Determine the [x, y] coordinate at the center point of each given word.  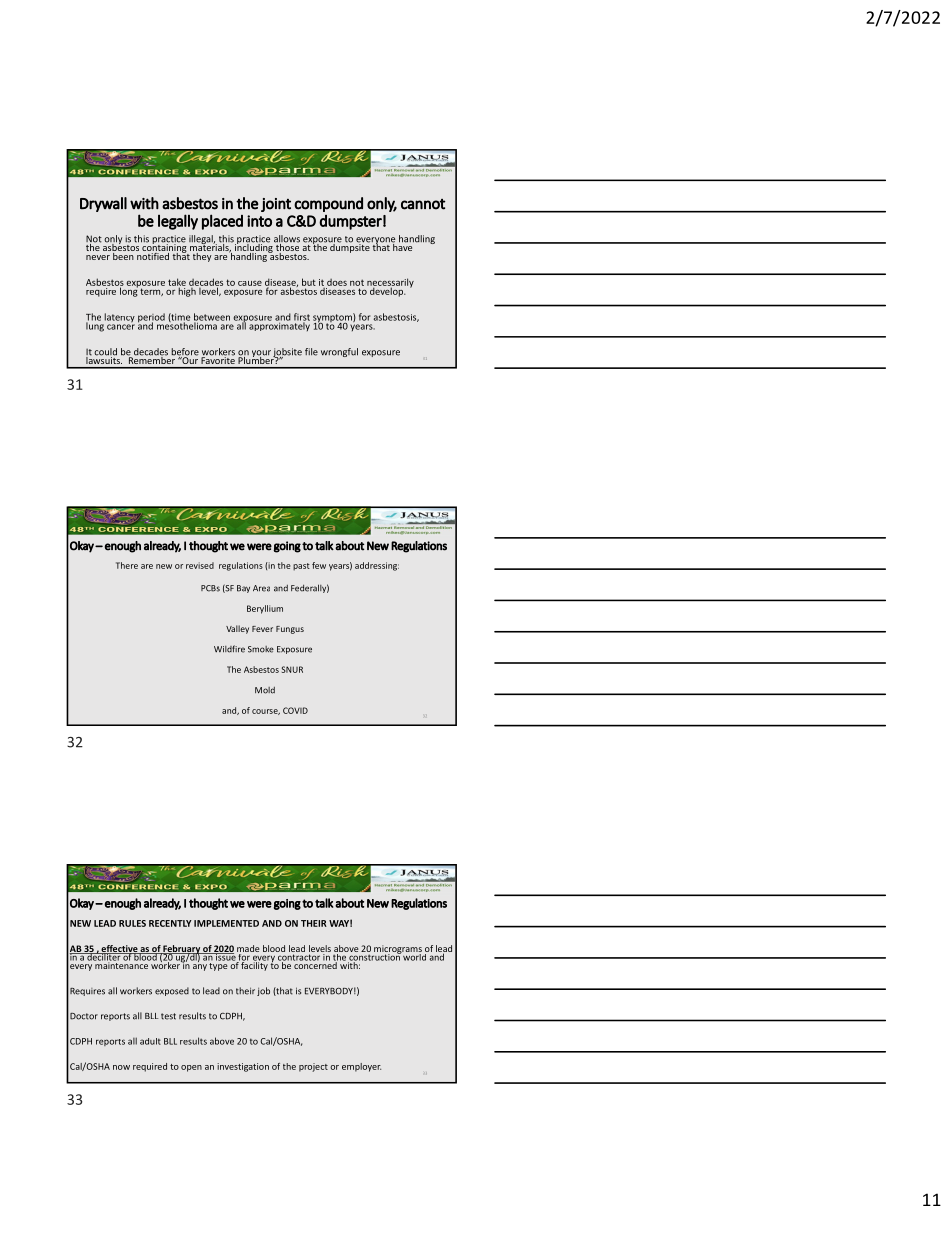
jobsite [287, 353]
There [127, 565]
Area [261, 588]
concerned [316, 964]
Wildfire [229, 649]
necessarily [390, 284]
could [105, 353]
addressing [377, 566]
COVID [295, 710]
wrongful [339, 352]
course [266, 712]
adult [150, 1041]
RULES [132, 923]
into [259, 221]
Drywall [103, 204]
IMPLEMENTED [226, 923]
